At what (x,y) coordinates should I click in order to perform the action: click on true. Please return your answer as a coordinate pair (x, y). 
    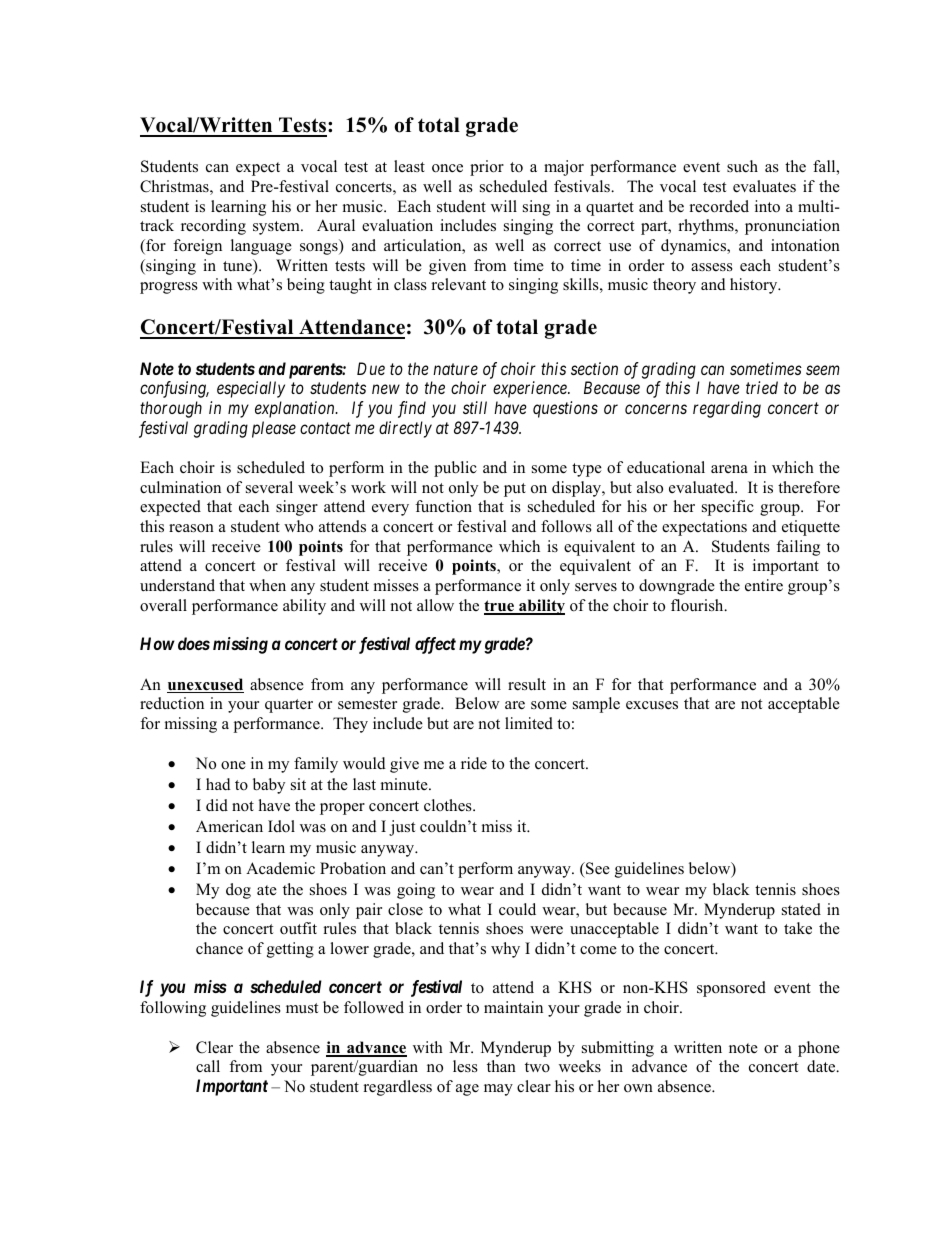
    Looking at the image, I should click on (500, 607).
